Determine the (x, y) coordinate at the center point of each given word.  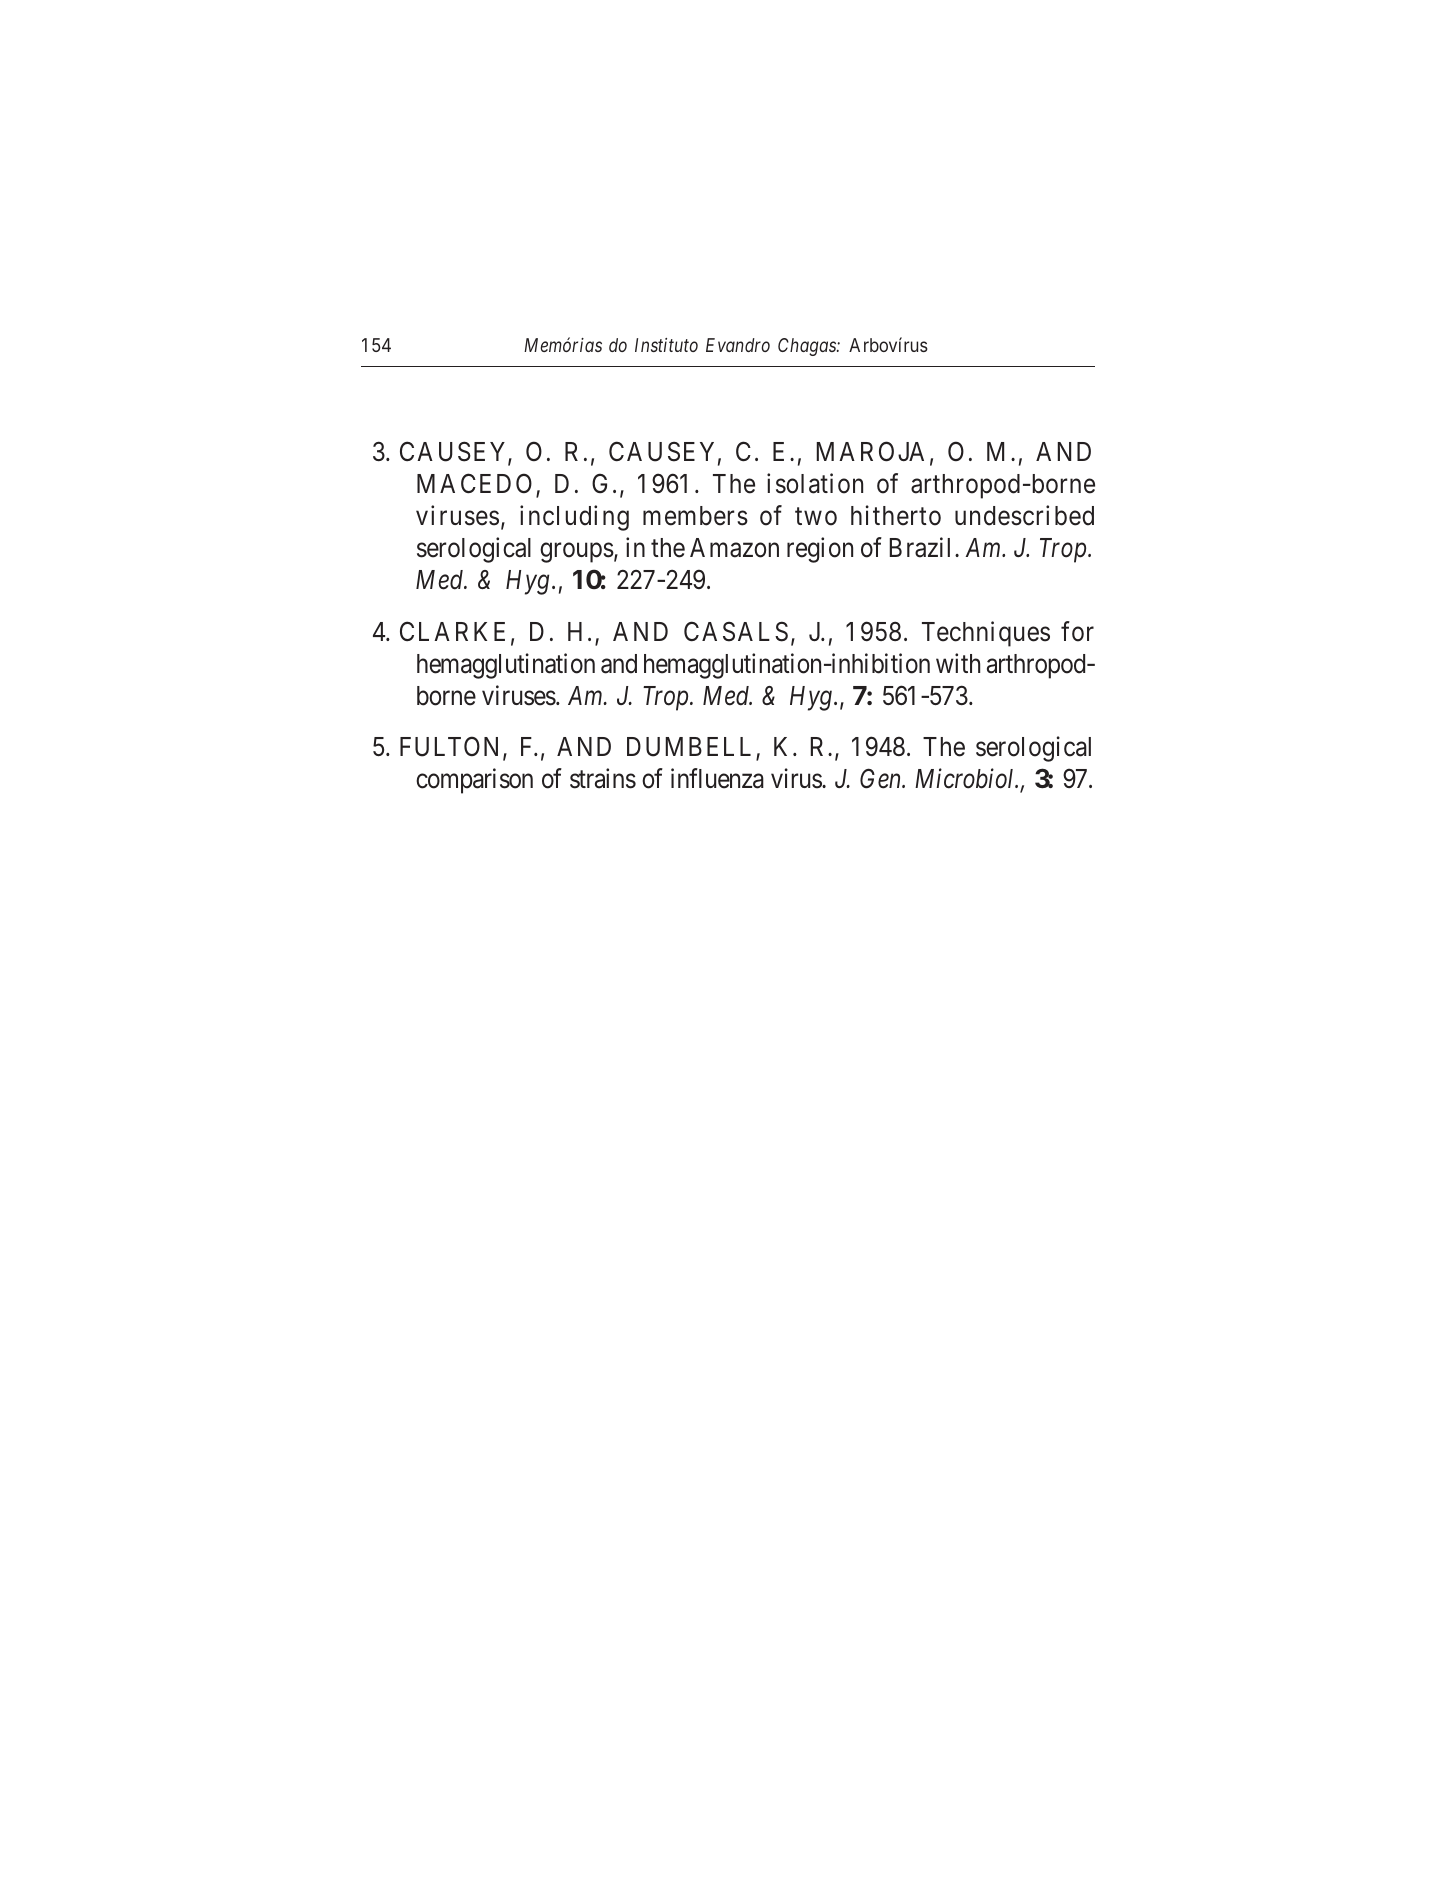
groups (577, 553)
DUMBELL (692, 748)
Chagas (808, 347)
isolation (815, 483)
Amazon (734, 548)
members (695, 516)
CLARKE (452, 631)
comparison (474, 781)
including (574, 518)
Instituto (666, 345)
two (816, 517)
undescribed (1024, 515)
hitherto (896, 515)
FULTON (452, 747)
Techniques (986, 634)
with (958, 663)
